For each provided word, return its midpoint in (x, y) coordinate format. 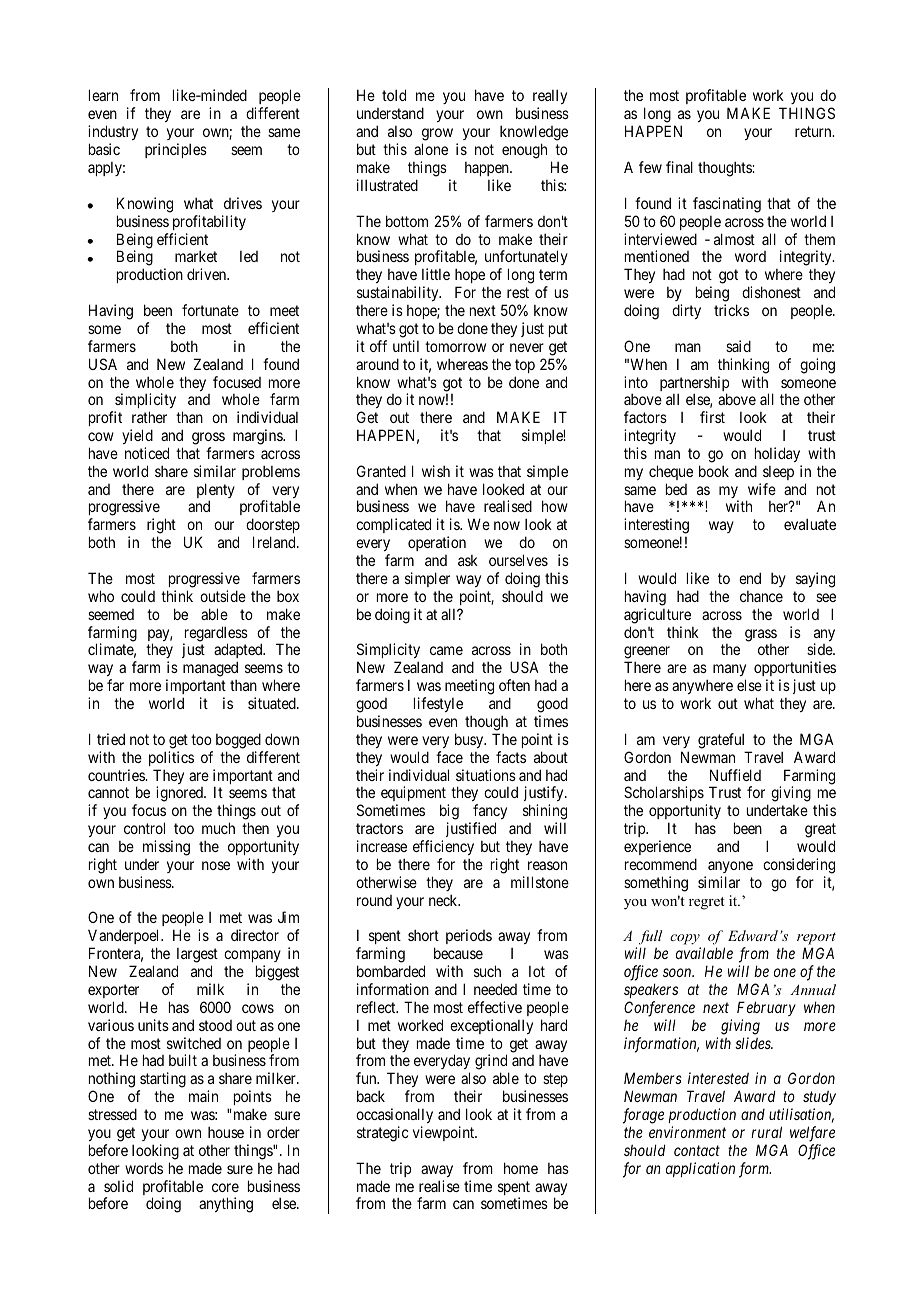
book (714, 471)
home (521, 1168)
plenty (216, 492)
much (218, 828)
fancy (490, 813)
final (679, 167)
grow (437, 136)
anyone (730, 867)
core (225, 1187)
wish (436, 471)
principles (176, 150)
